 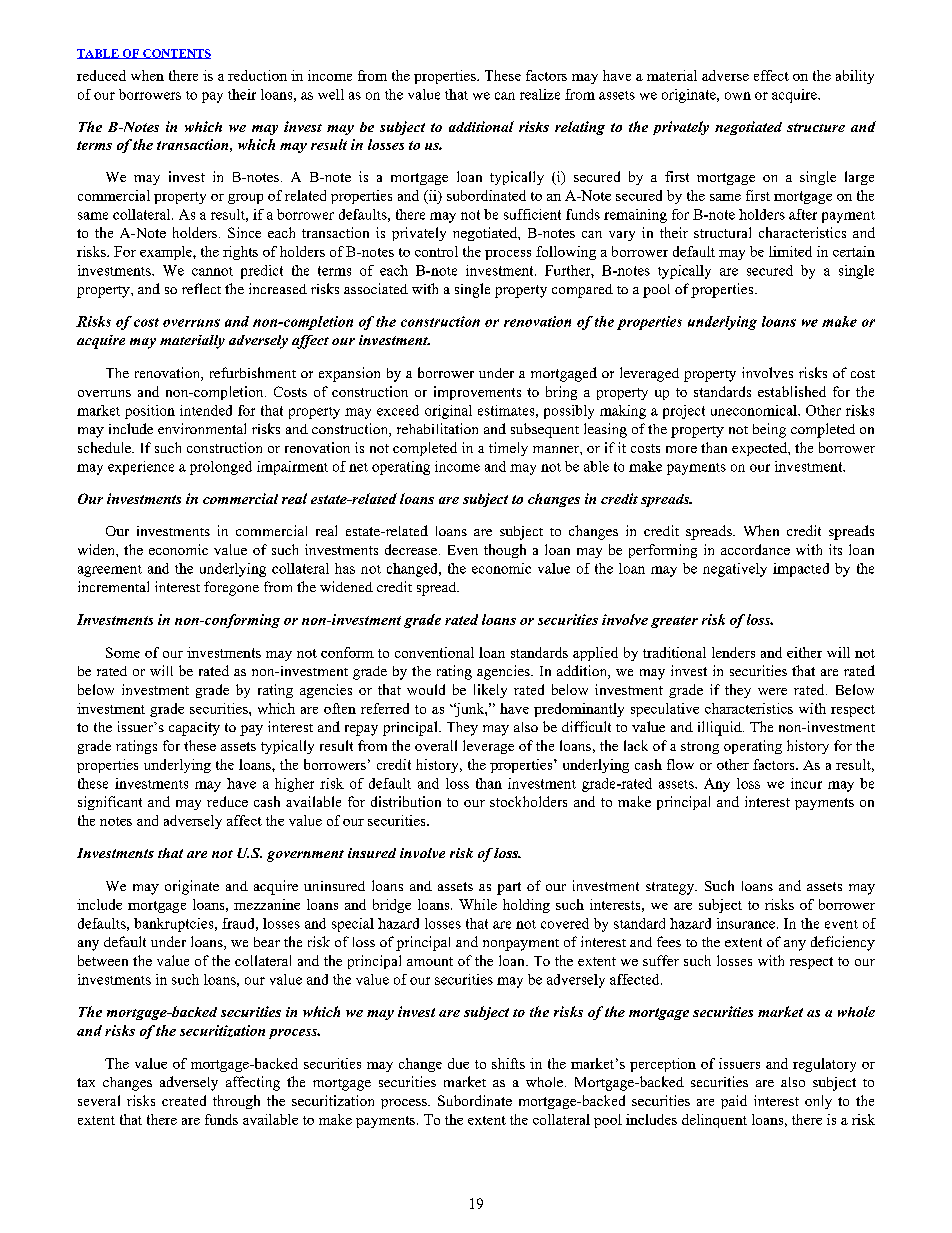 I want to click on relating, so click(x=580, y=128).
